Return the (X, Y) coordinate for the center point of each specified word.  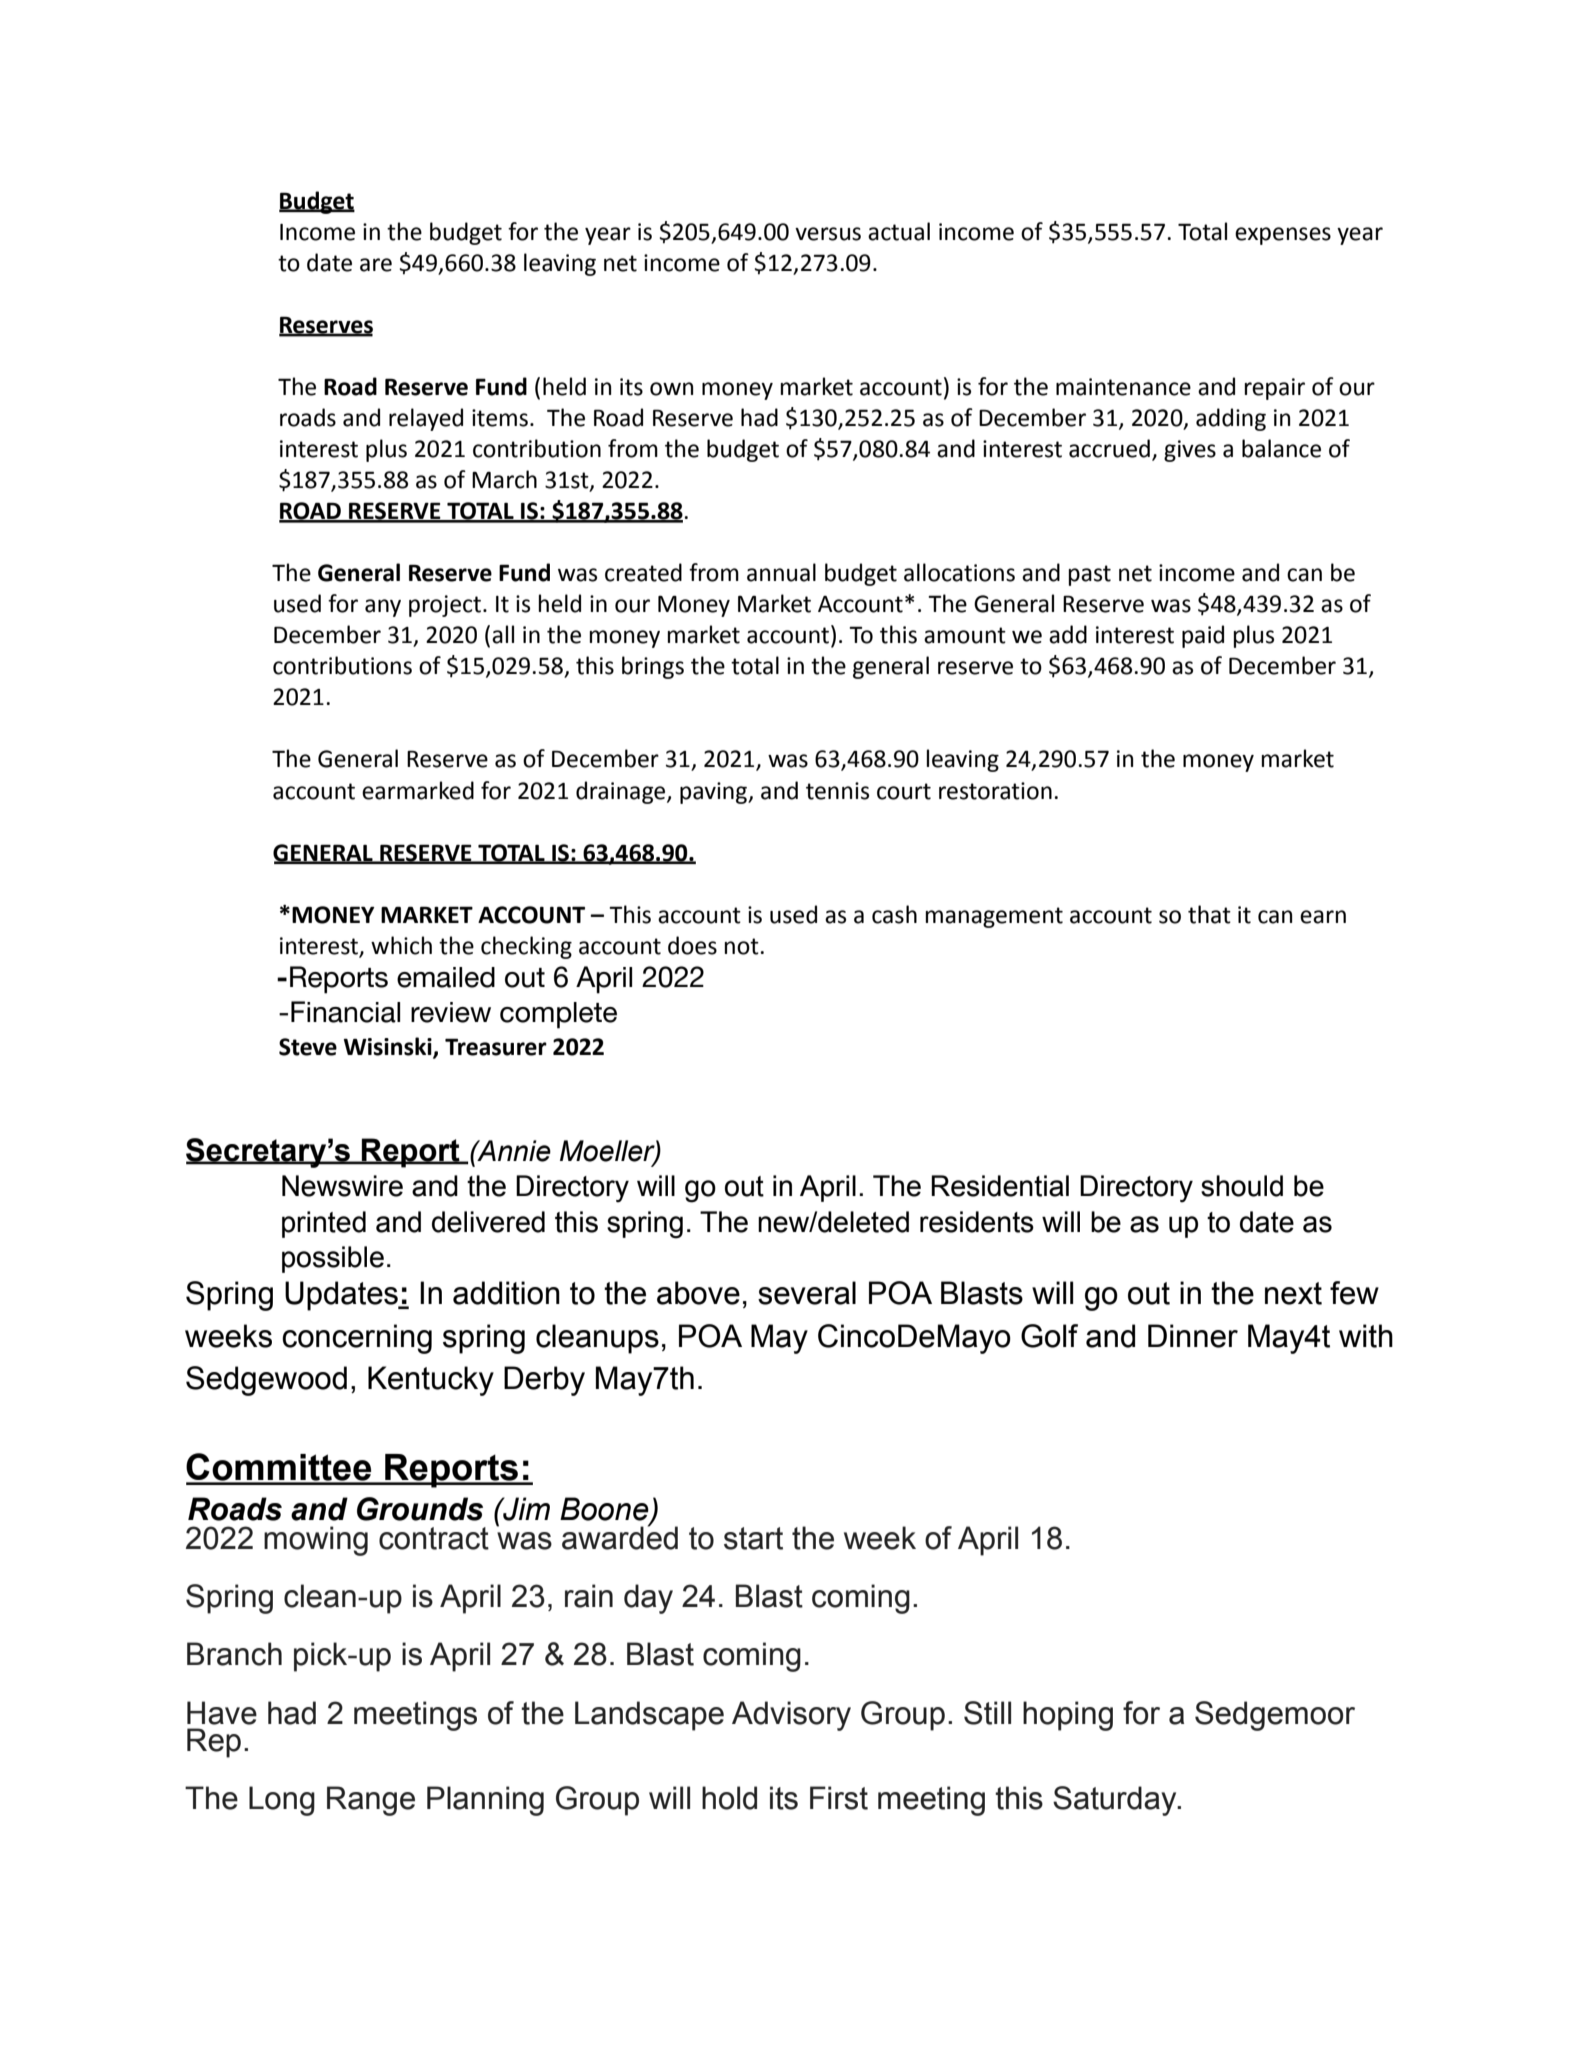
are (376, 265)
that (1209, 914)
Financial (345, 1012)
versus (828, 234)
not (742, 946)
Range (371, 1801)
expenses (1283, 236)
